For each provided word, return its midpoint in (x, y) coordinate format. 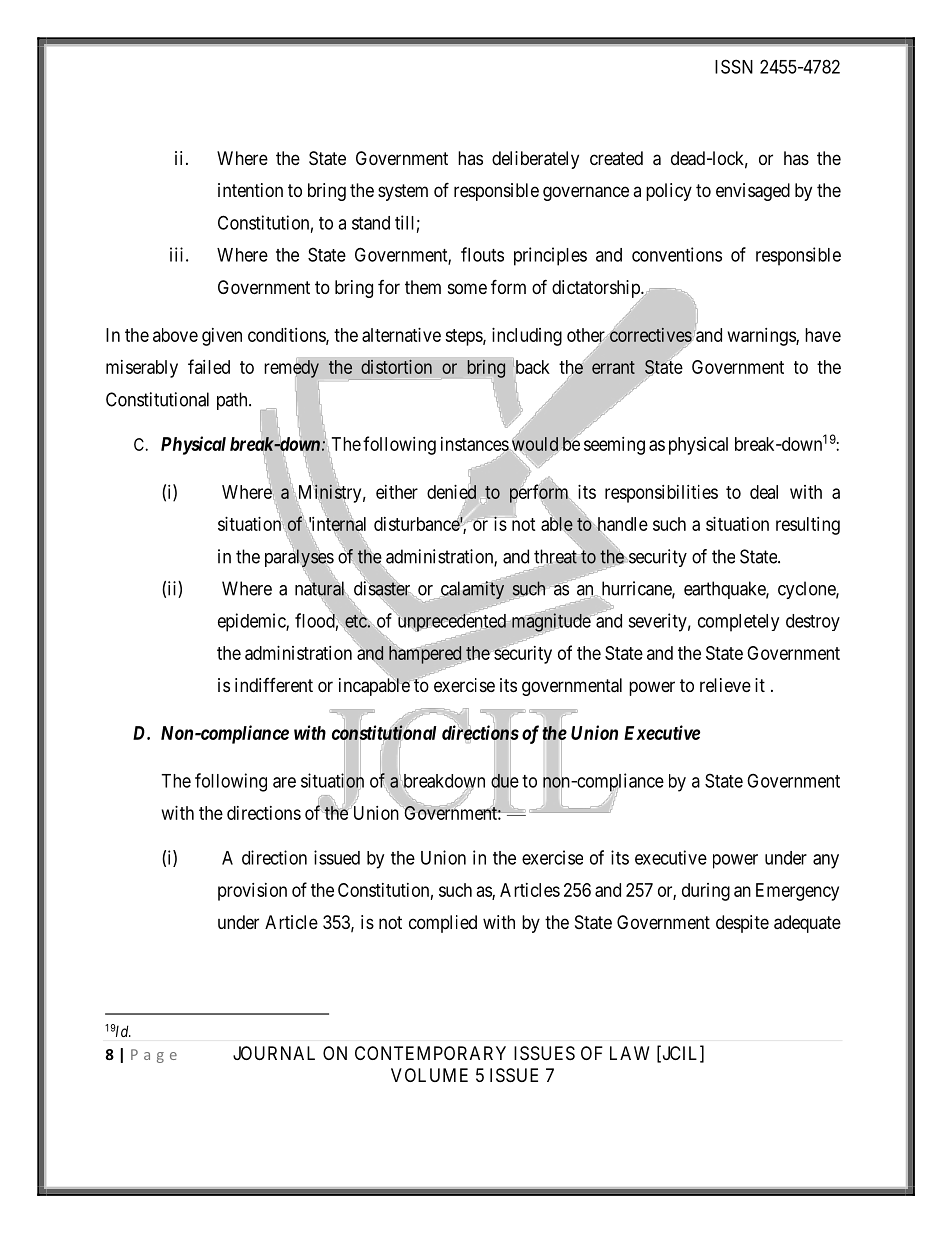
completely (738, 623)
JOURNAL (274, 1053)
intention (250, 190)
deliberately (535, 160)
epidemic (252, 622)
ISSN (734, 66)
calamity (472, 590)
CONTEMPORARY (430, 1053)
